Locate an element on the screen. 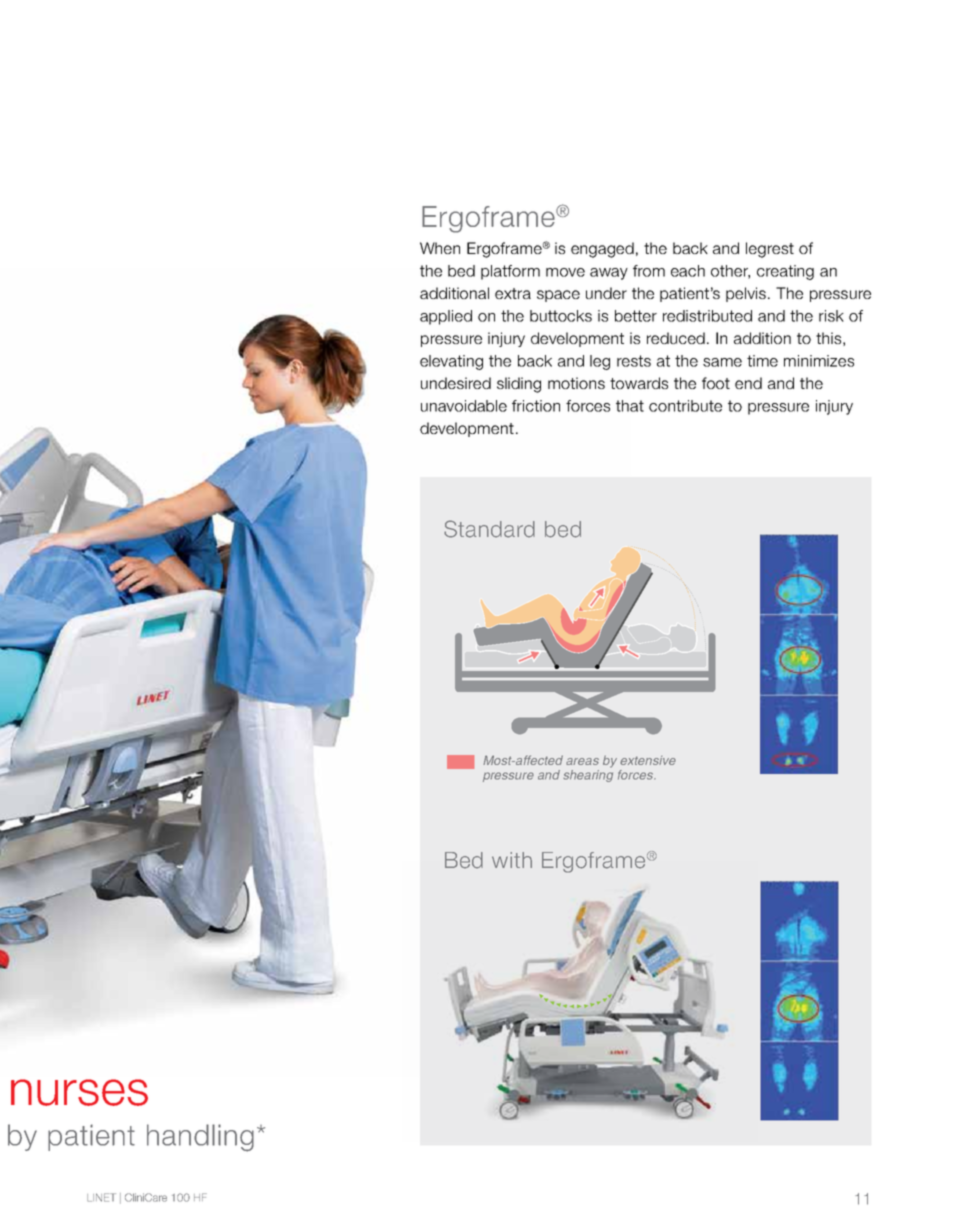 Image resolution: width=958 pixels, height=1232 pixels. nurses is located at coordinates (79, 1092).
